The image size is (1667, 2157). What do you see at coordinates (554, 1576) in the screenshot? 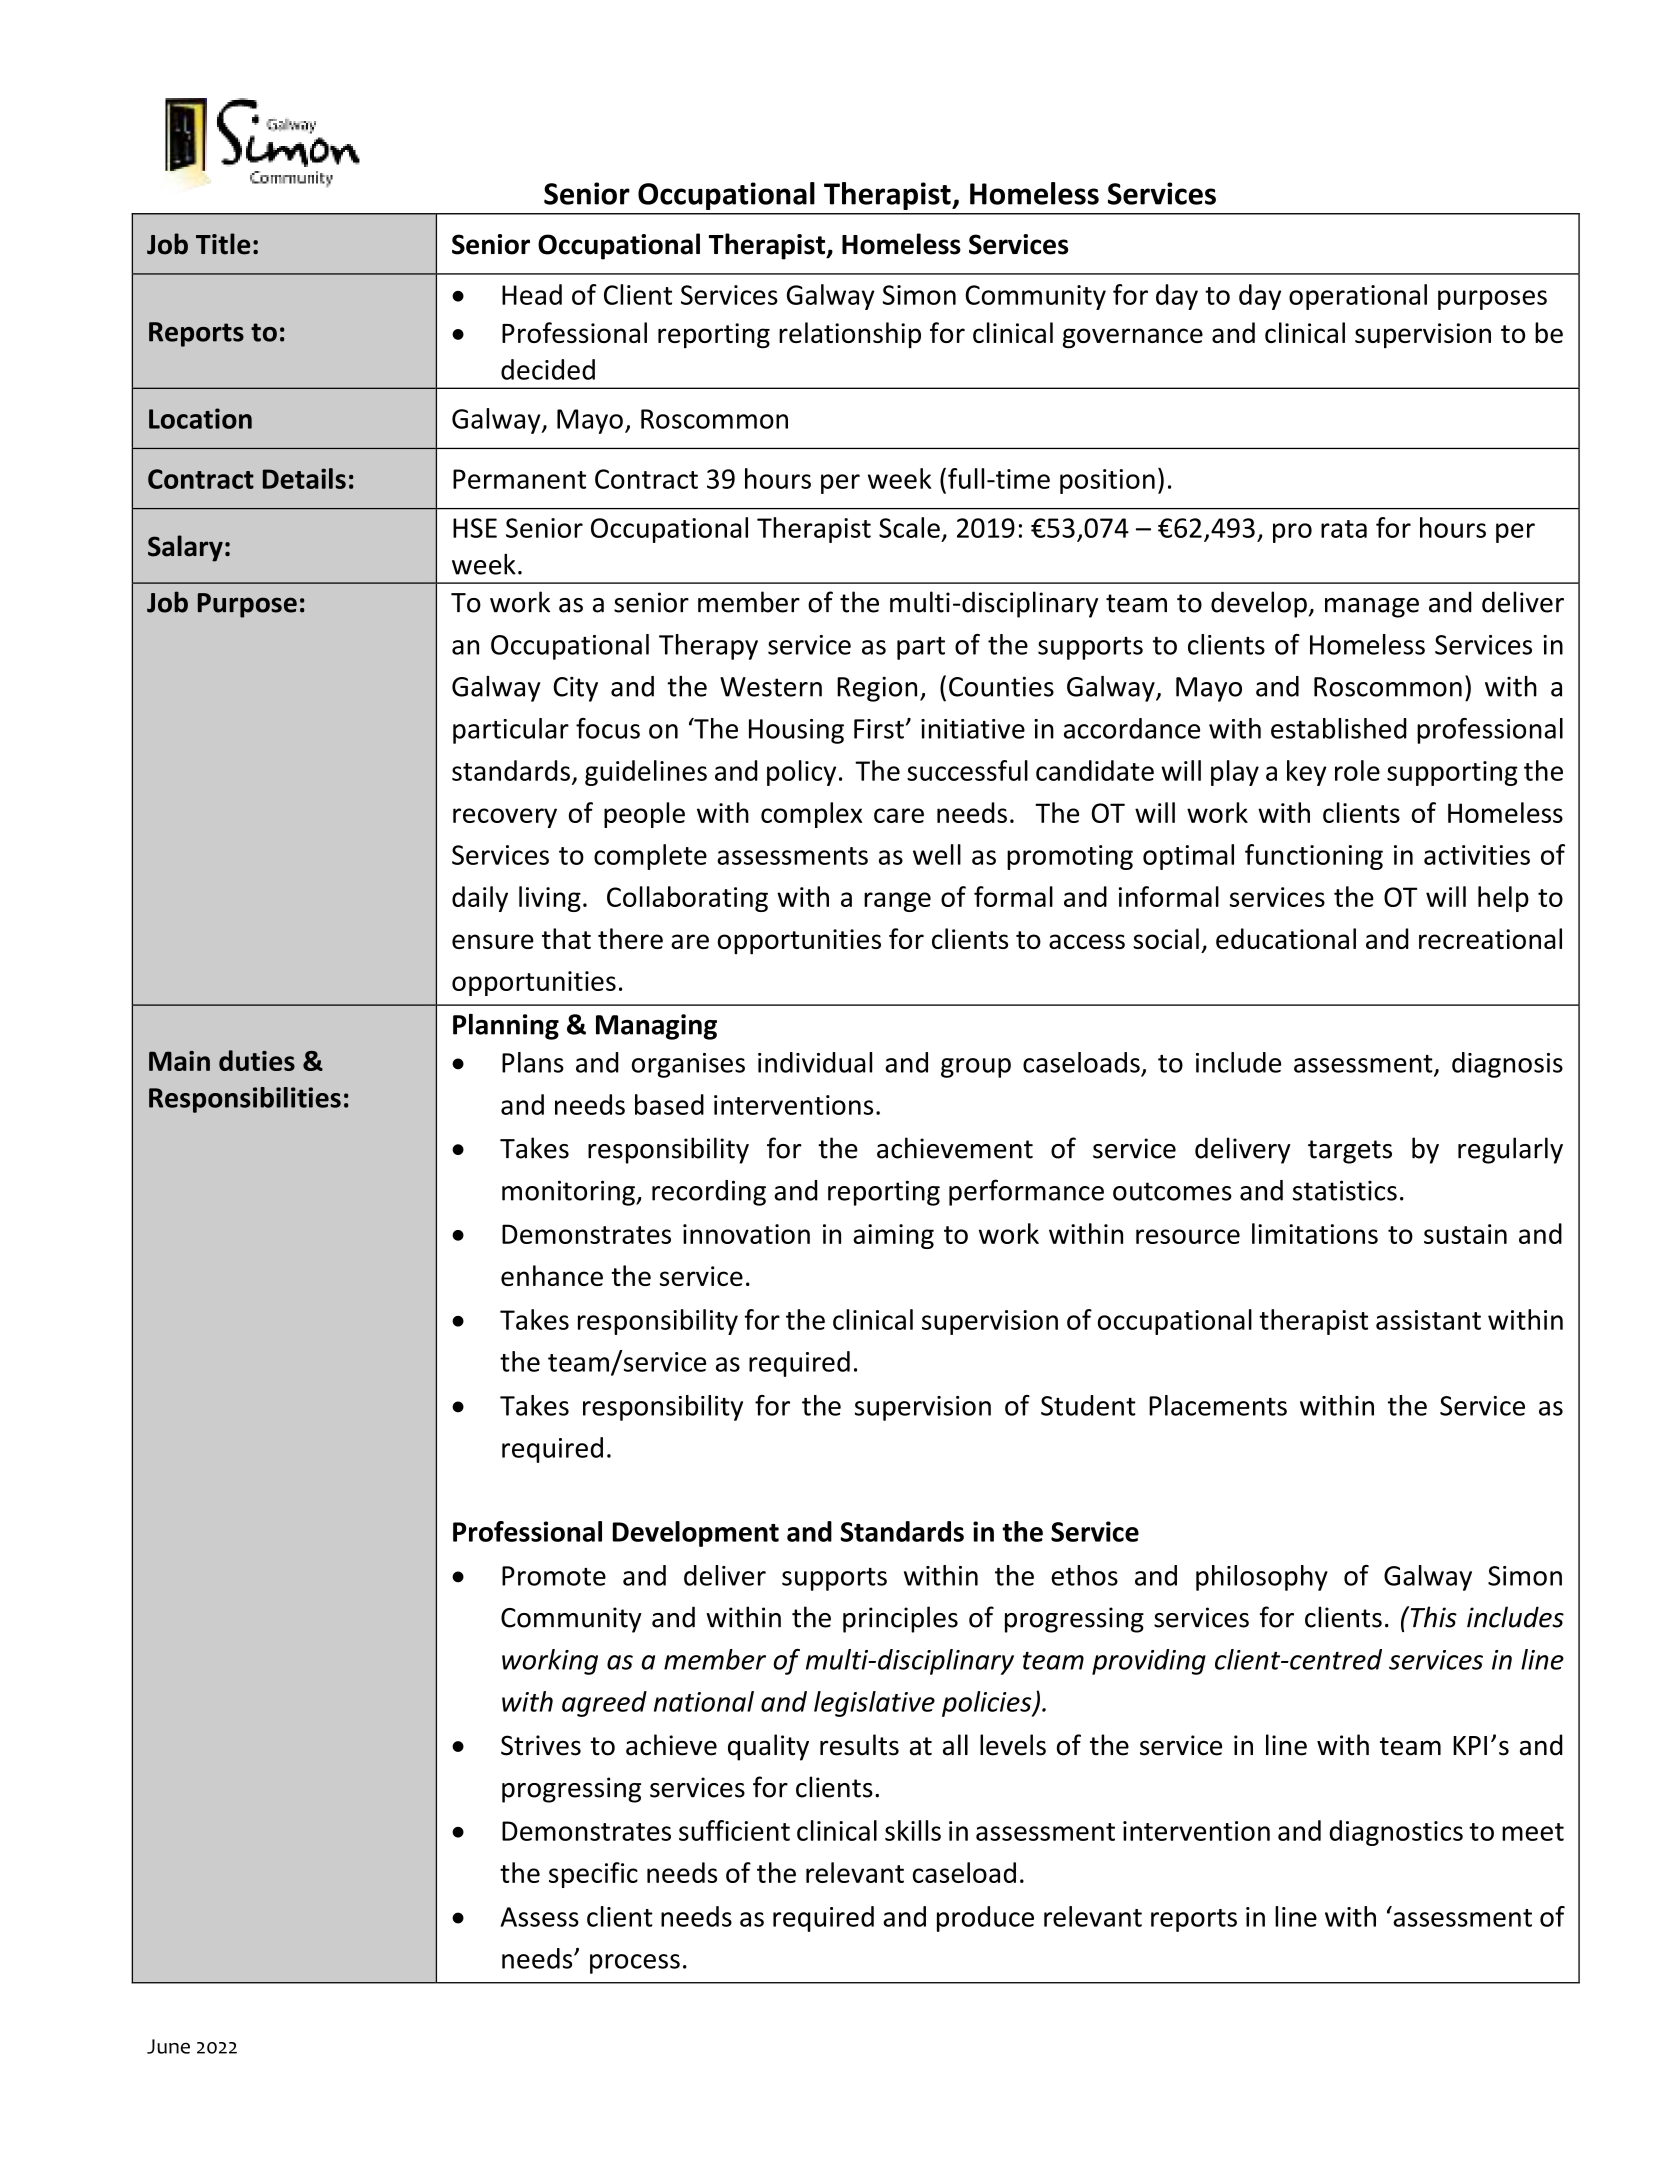
I see `Promote` at bounding box center [554, 1576].
